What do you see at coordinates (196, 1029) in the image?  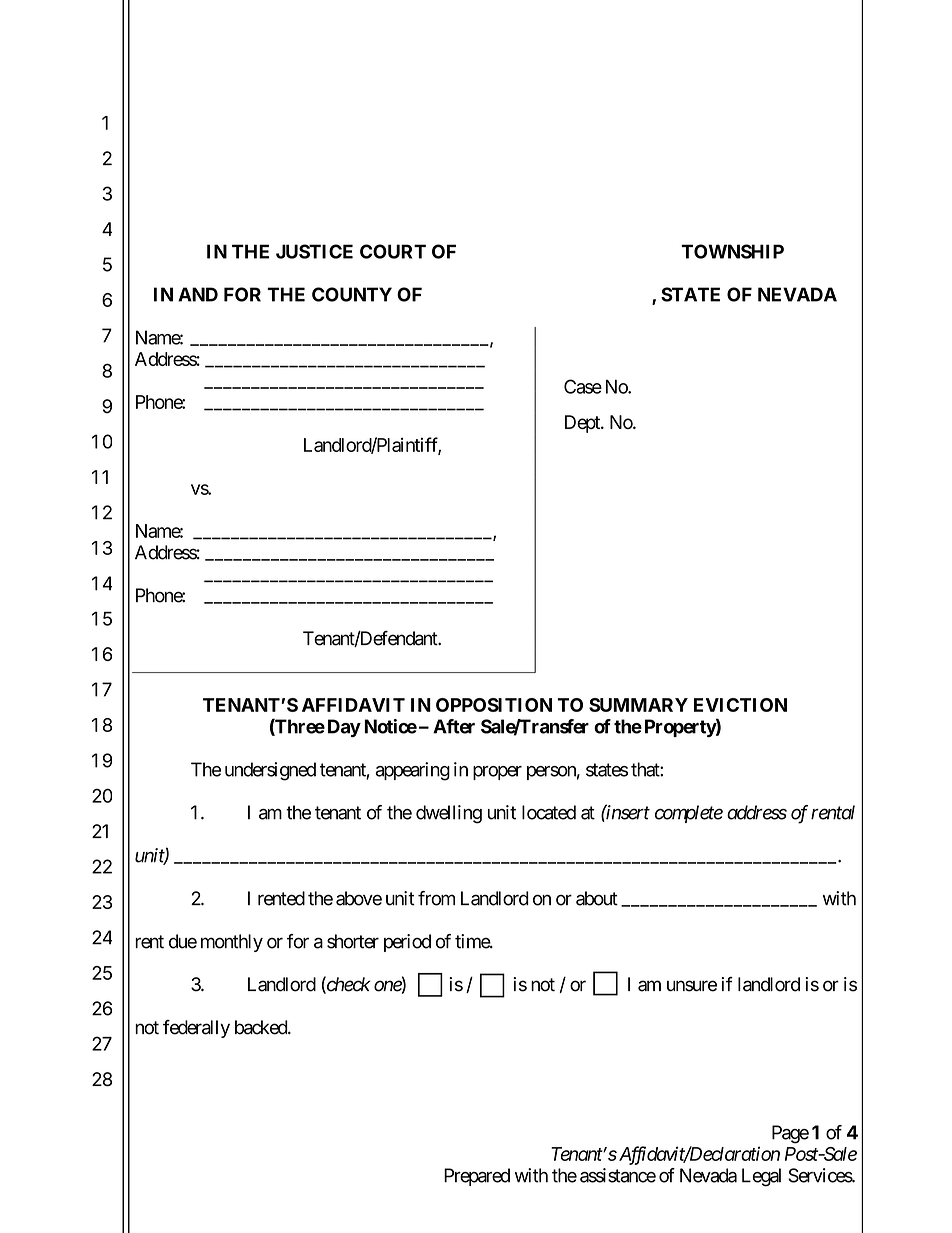 I see `federally` at bounding box center [196, 1029].
